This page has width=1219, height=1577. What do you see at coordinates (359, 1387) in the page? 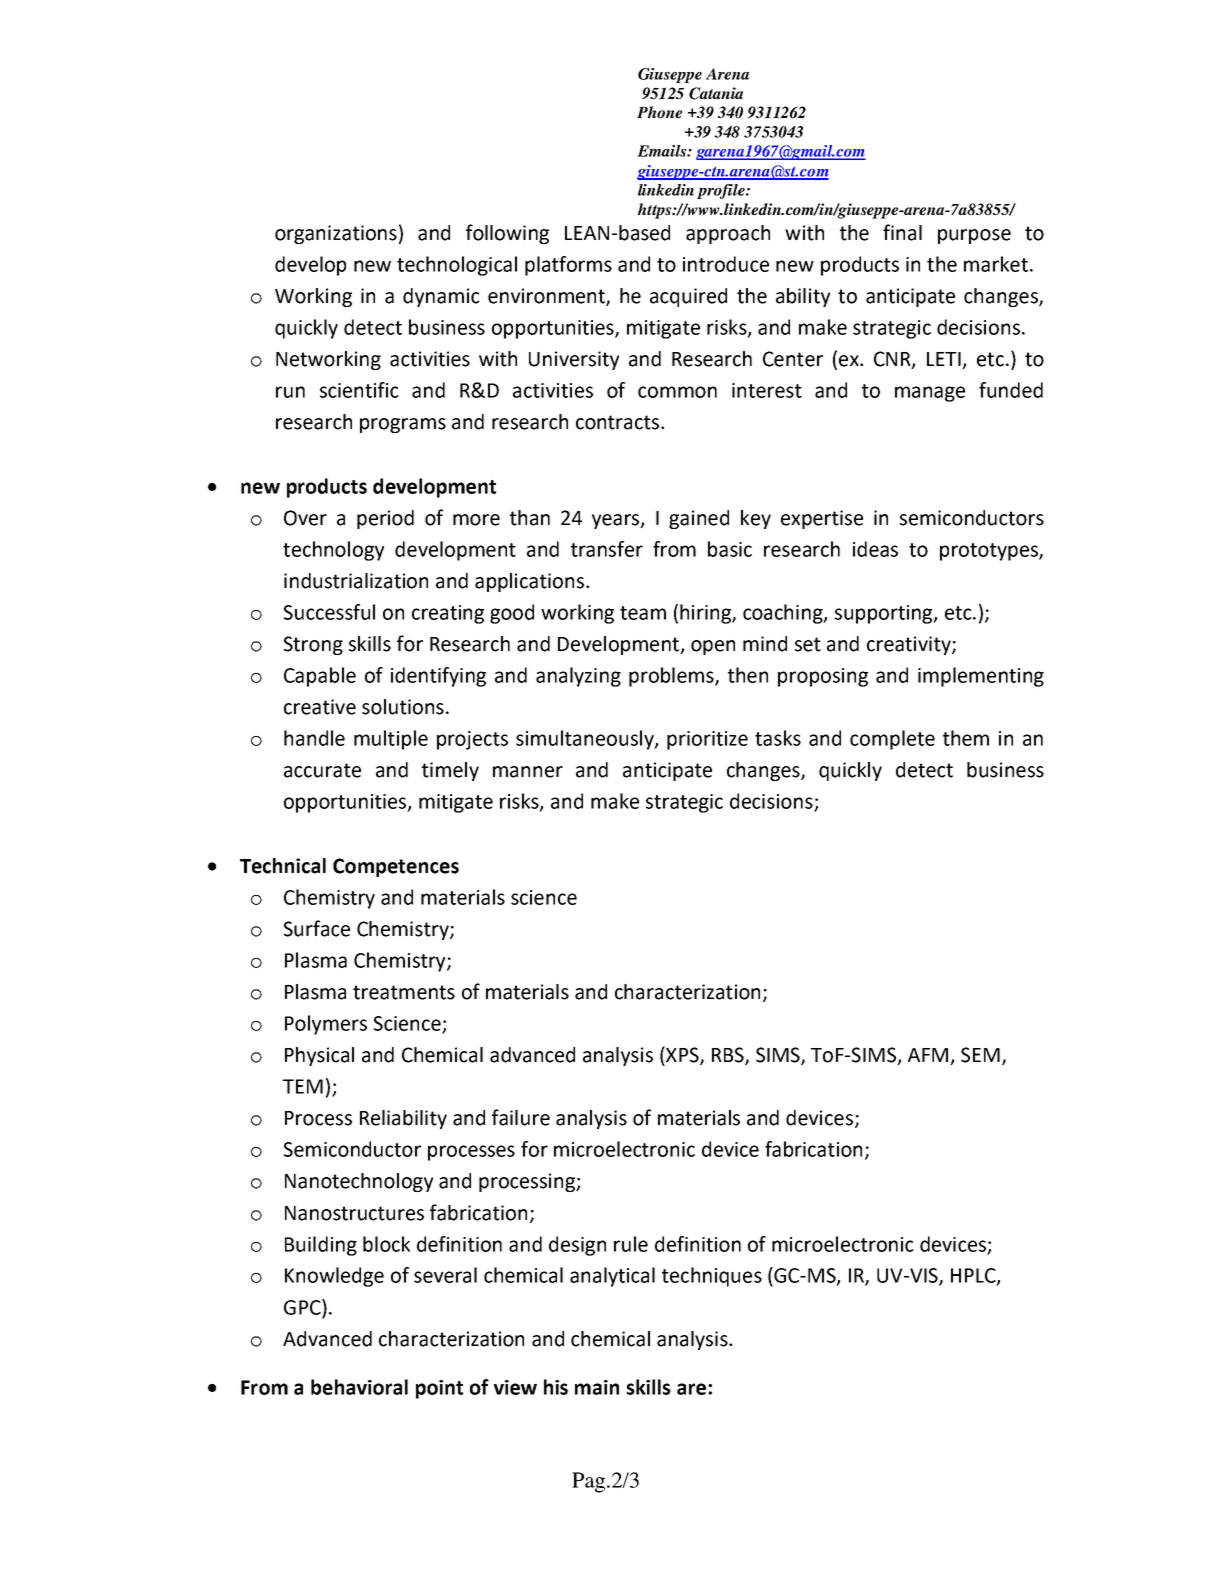
I see `behavioral` at bounding box center [359, 1387].
